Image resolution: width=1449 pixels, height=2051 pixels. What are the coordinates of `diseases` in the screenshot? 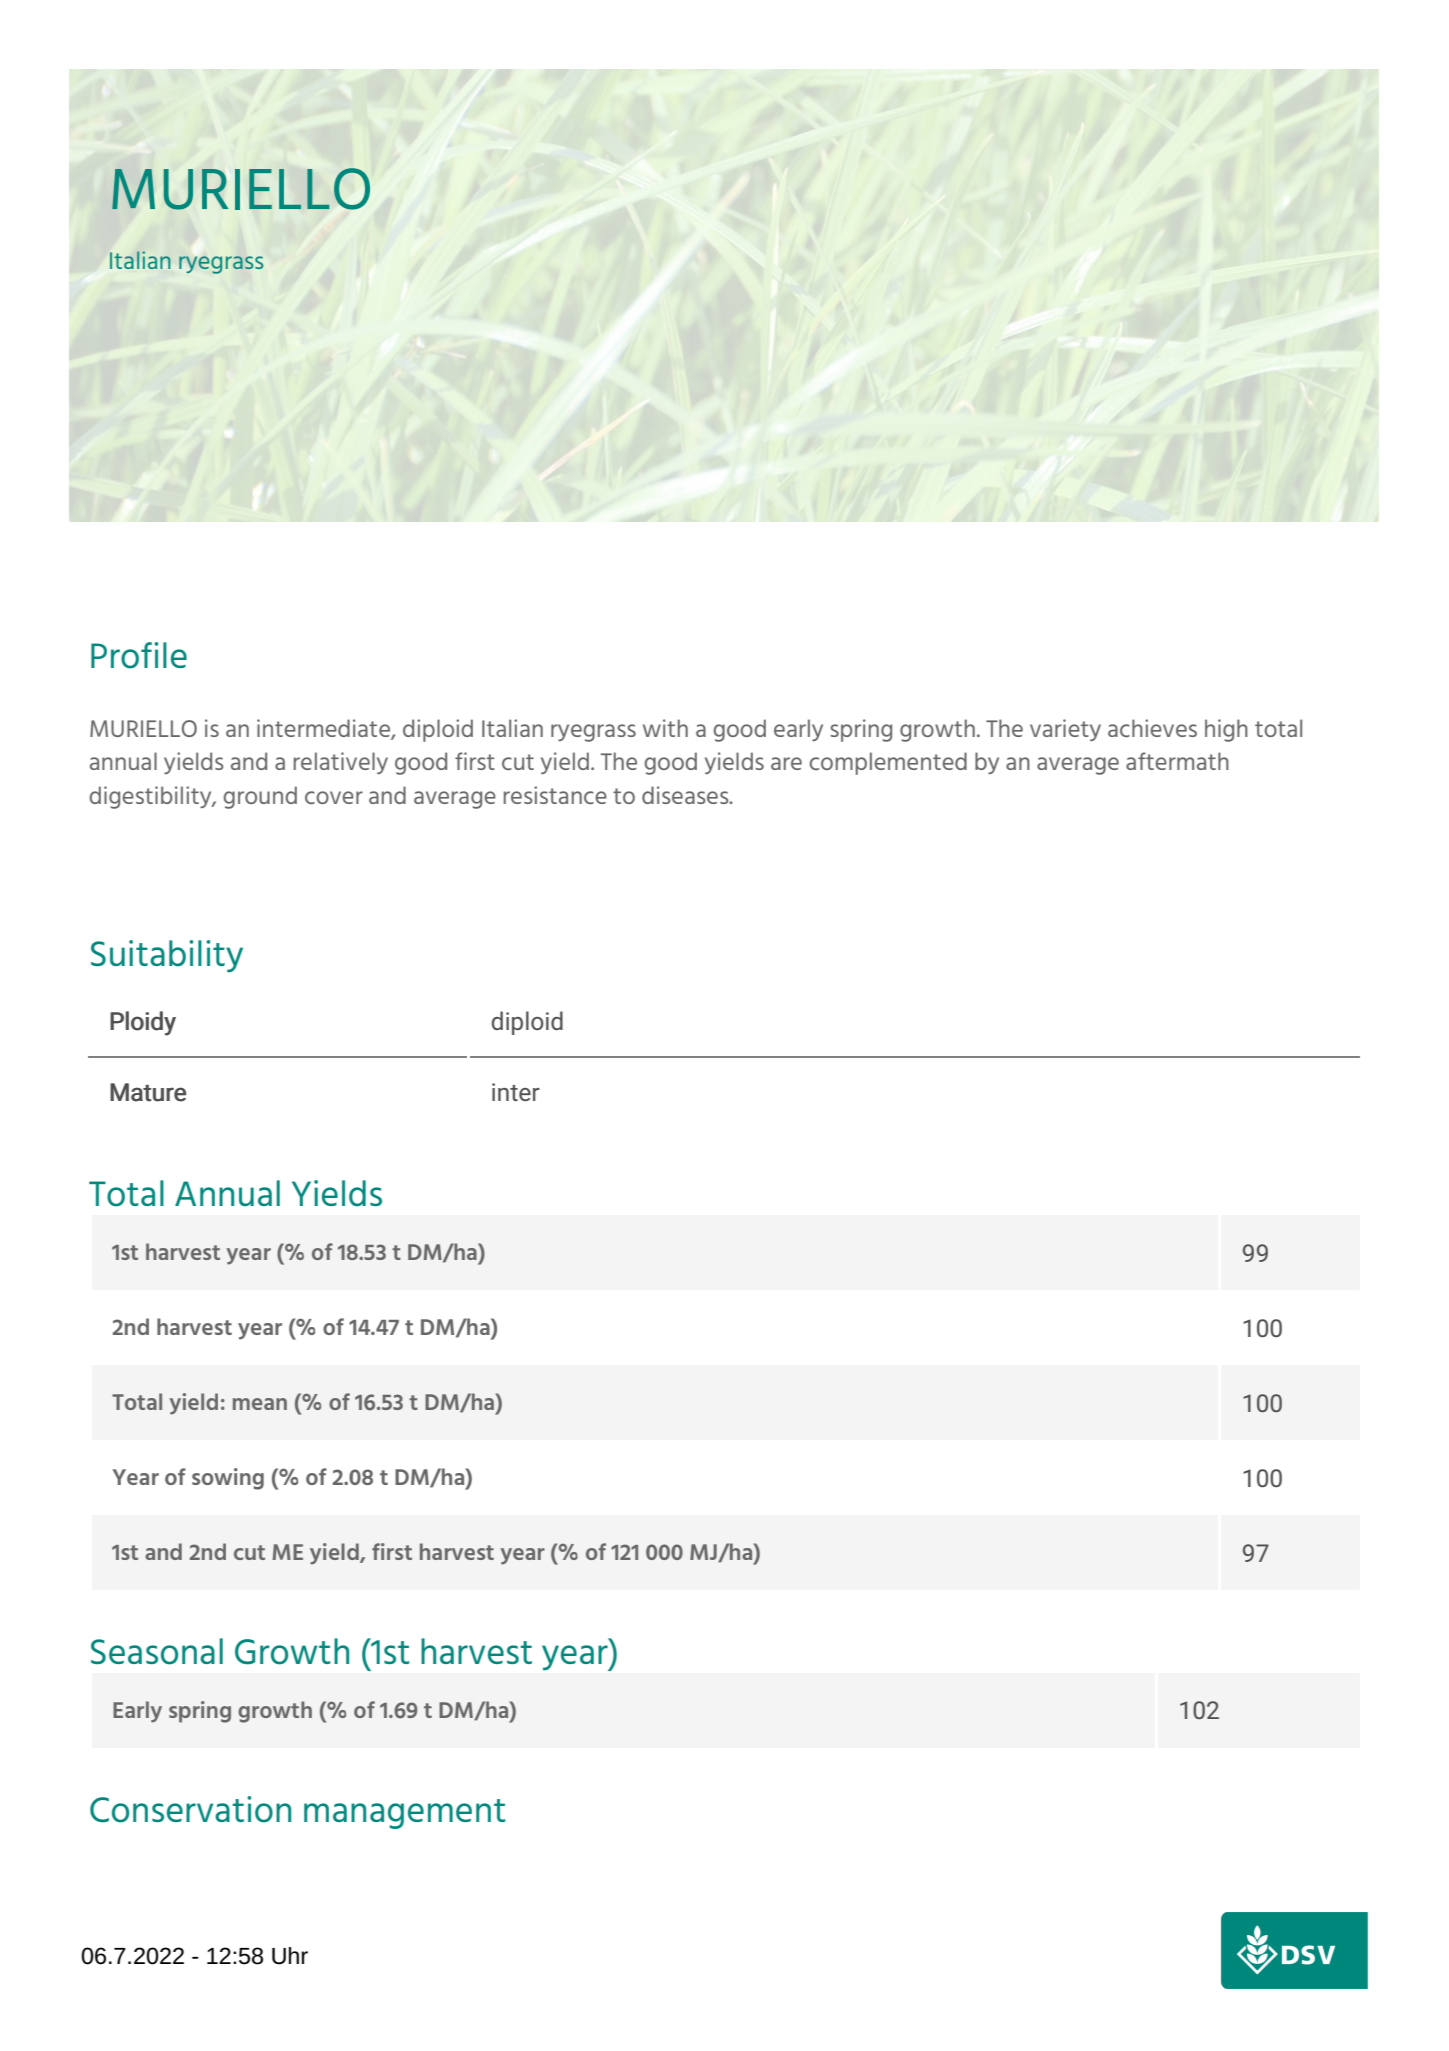 It's located at (686, 795).
